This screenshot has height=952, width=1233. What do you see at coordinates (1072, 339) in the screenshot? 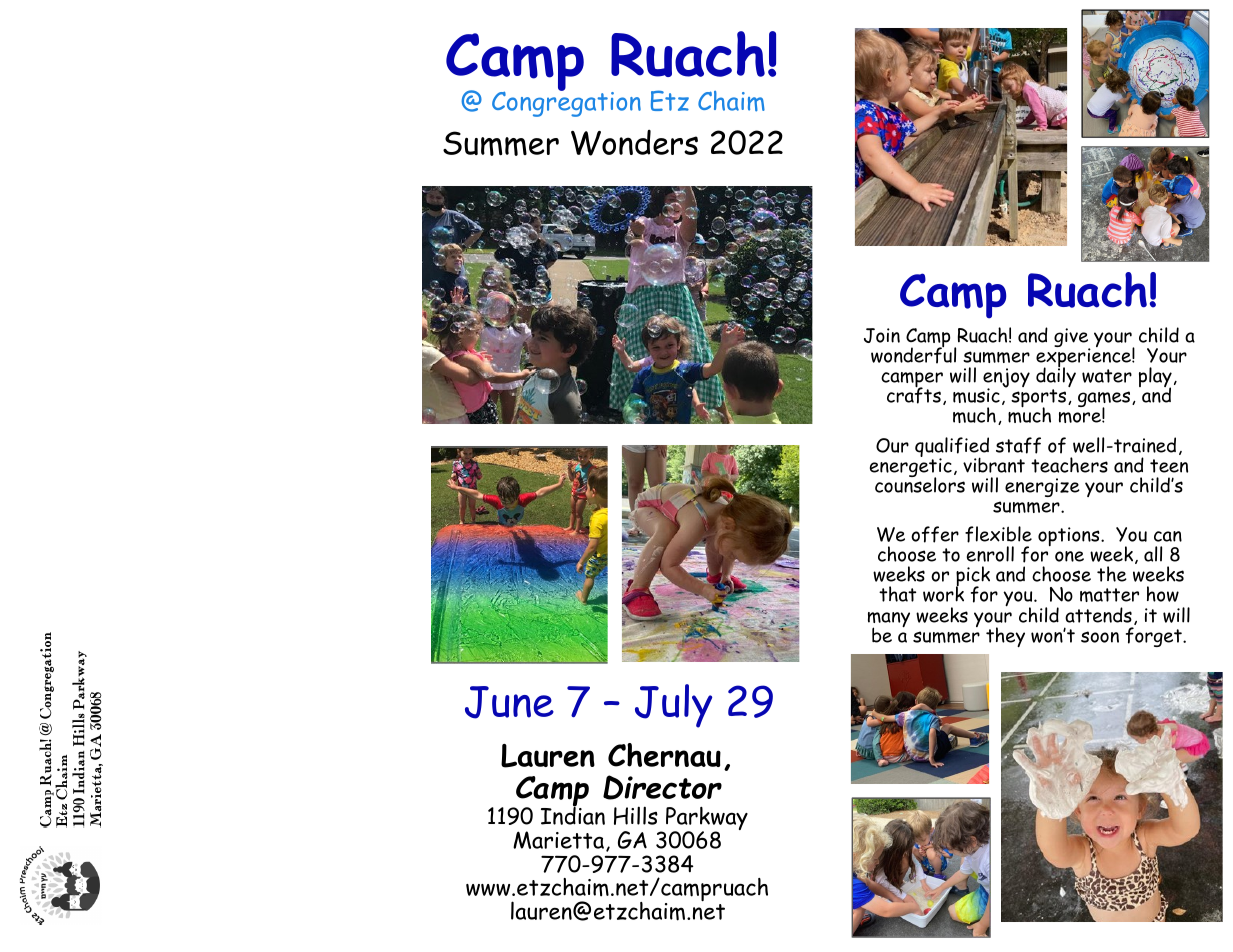
I see `give` at bounding box center [1072, 339].
